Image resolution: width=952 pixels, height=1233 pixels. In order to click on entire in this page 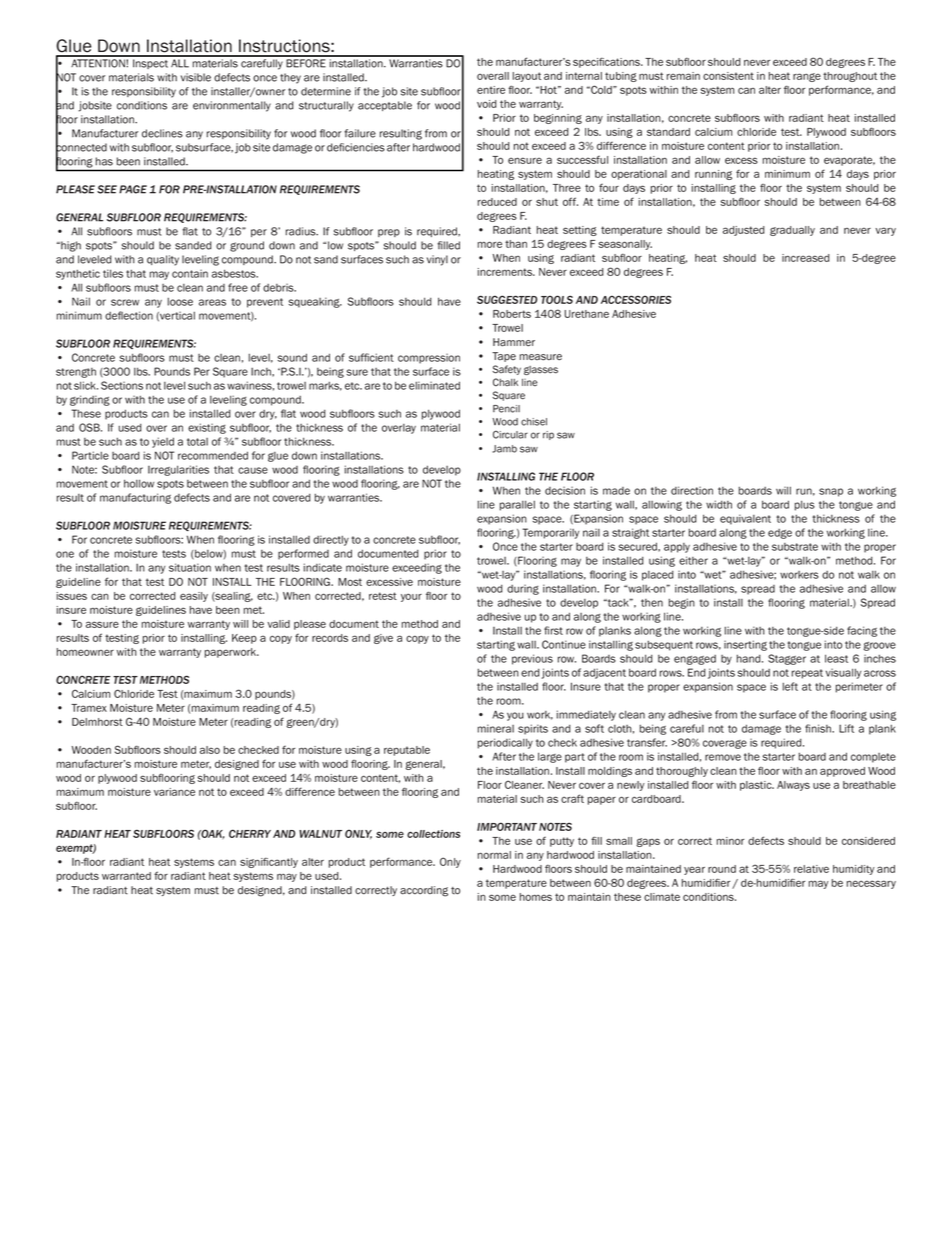, I will do `click(491, 90)`.
